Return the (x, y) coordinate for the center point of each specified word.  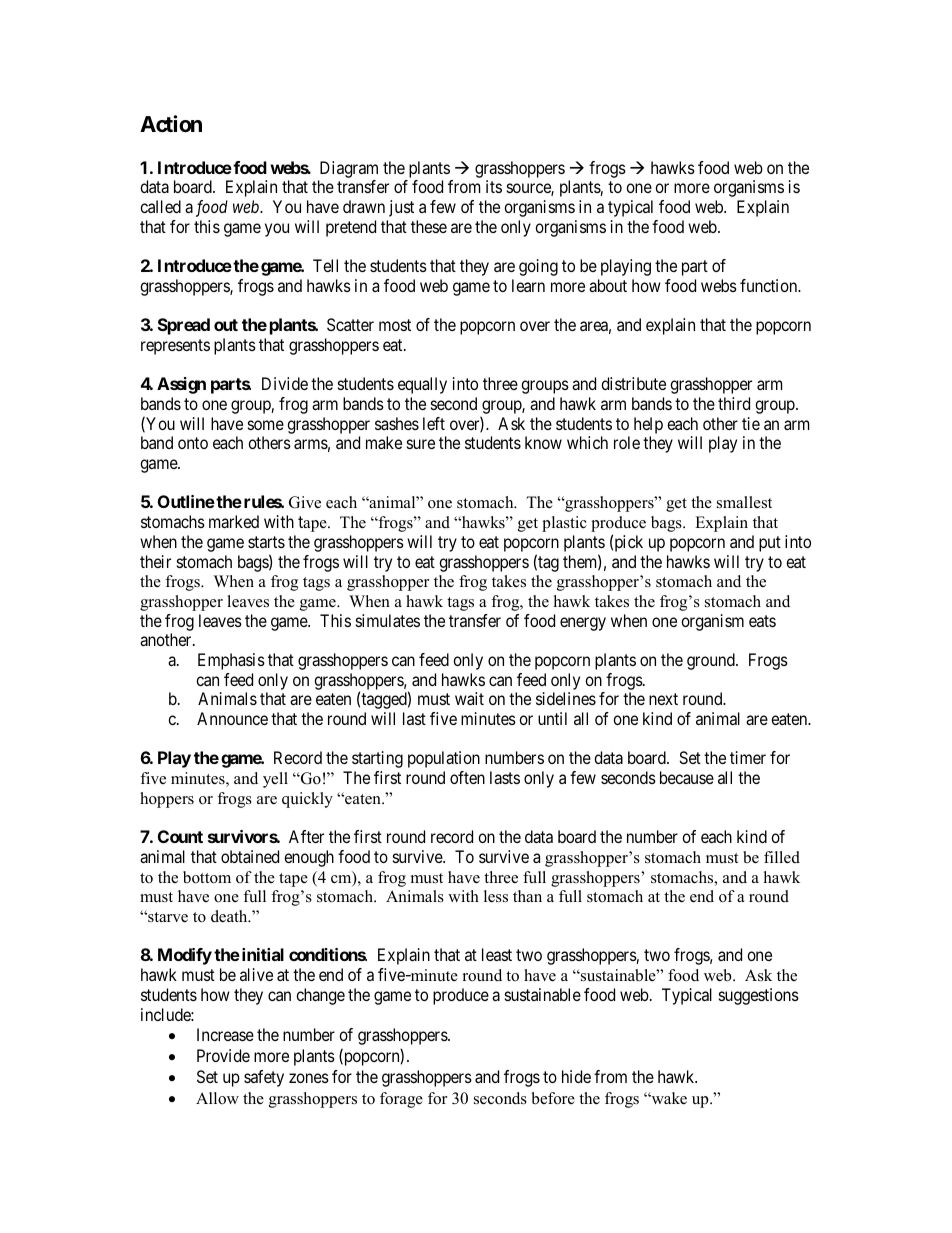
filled (782, 857)
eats (762, 621)
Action (171, 123)
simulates (388, 620)
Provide (223, 1055)
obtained (250, 856)
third (734, 403)
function (770, 285)
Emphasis (231, 661)
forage (401, 1100)
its (494, 186)
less (496, 896)
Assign (181, 385)
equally (422, 385)
